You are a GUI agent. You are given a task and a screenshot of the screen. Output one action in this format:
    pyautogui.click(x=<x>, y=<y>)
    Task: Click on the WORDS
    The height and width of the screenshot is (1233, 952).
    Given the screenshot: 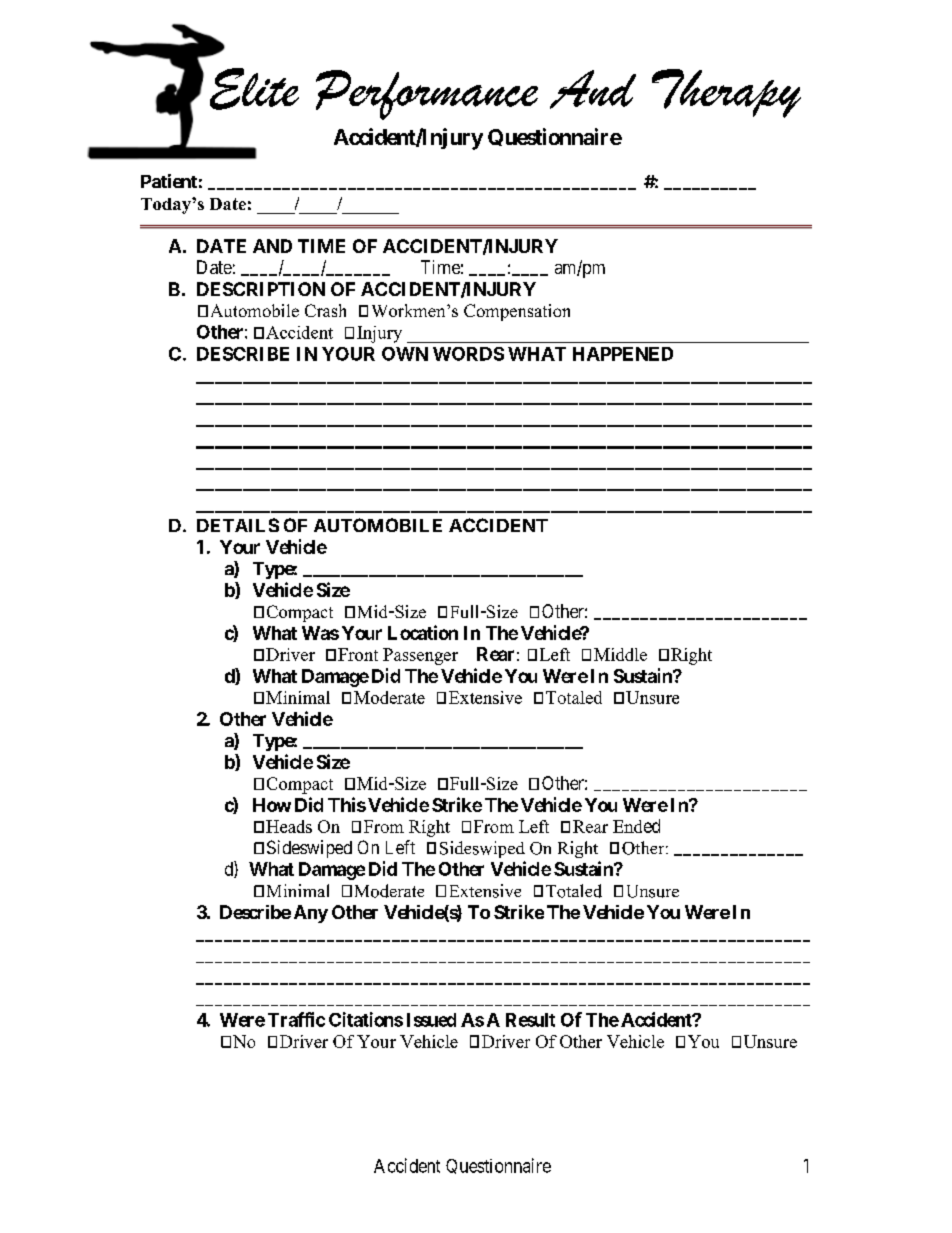 What is the action you would take?
    pyautogui.click(x=468, y=354)
